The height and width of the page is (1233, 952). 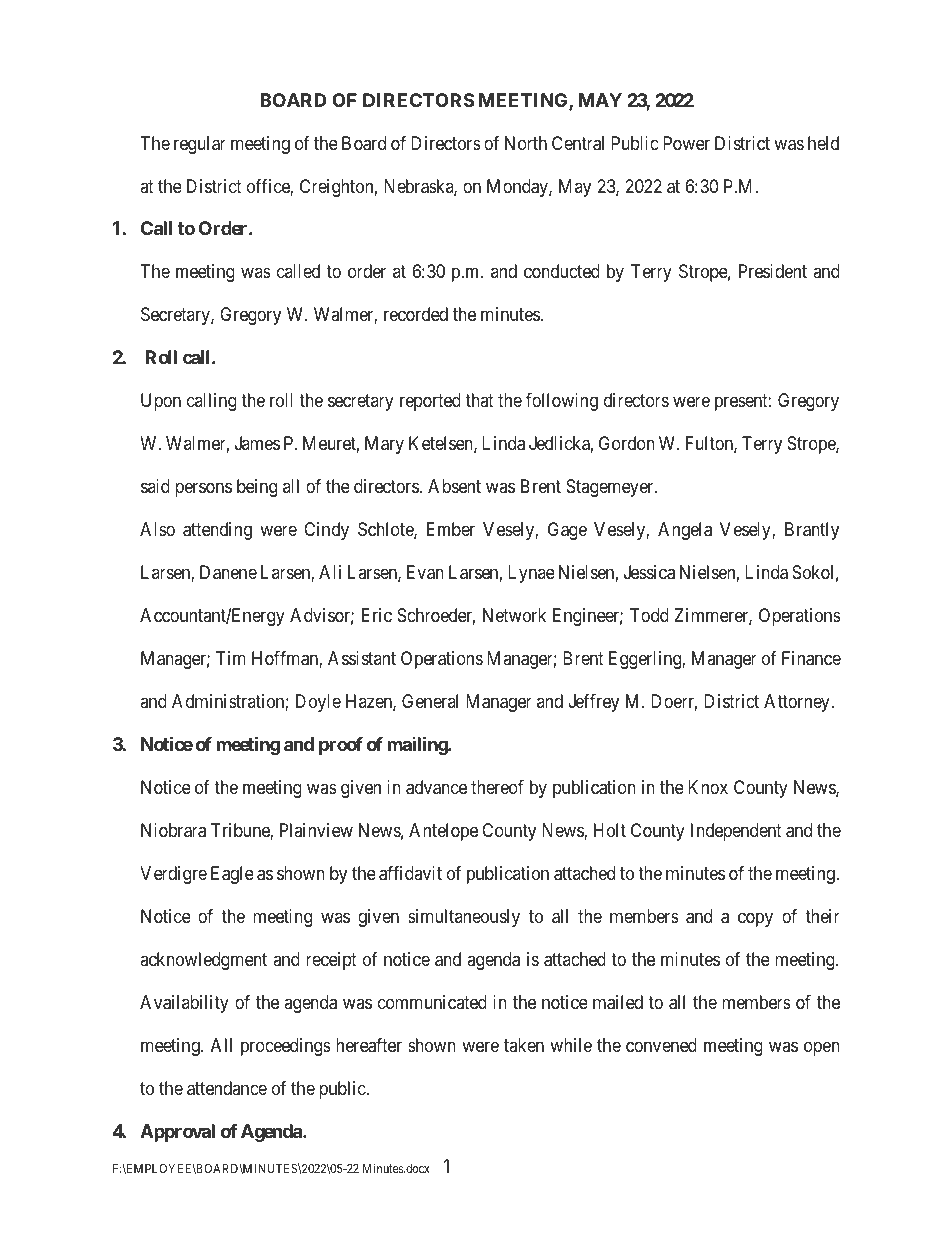 I want to click on thereof, so click(x=497, y=787).
